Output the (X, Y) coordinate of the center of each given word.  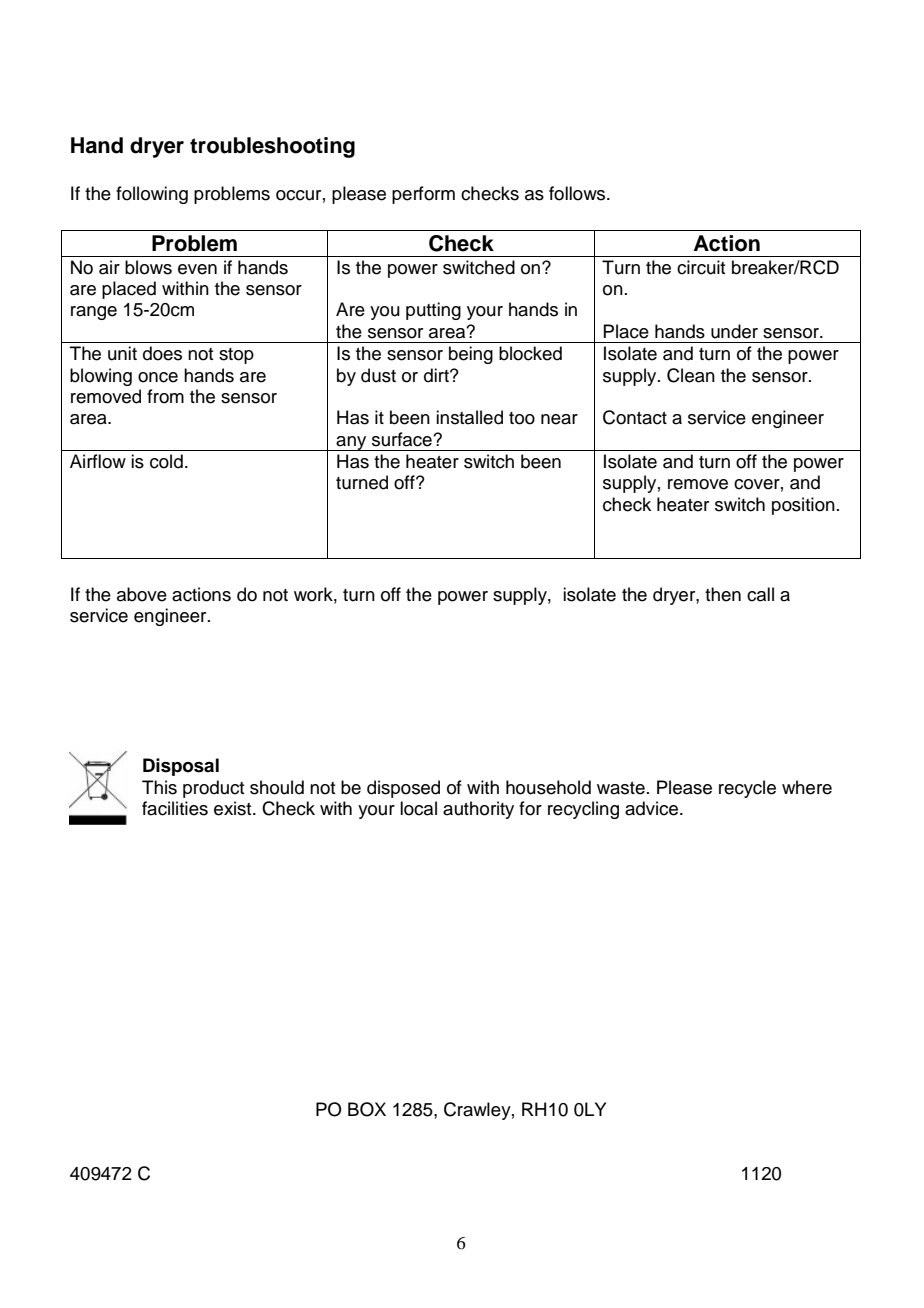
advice (653, 808)
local (418, 808)
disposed (403, 789)
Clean (691, 375)
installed (469, 417)
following (152, 195)
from (165, 396)
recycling (583, 810)
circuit (701, 267)
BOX (367, 1109)
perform (423, 195)
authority (478, 810)
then (723, 594)
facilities (175, 808)
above (142, 594)
